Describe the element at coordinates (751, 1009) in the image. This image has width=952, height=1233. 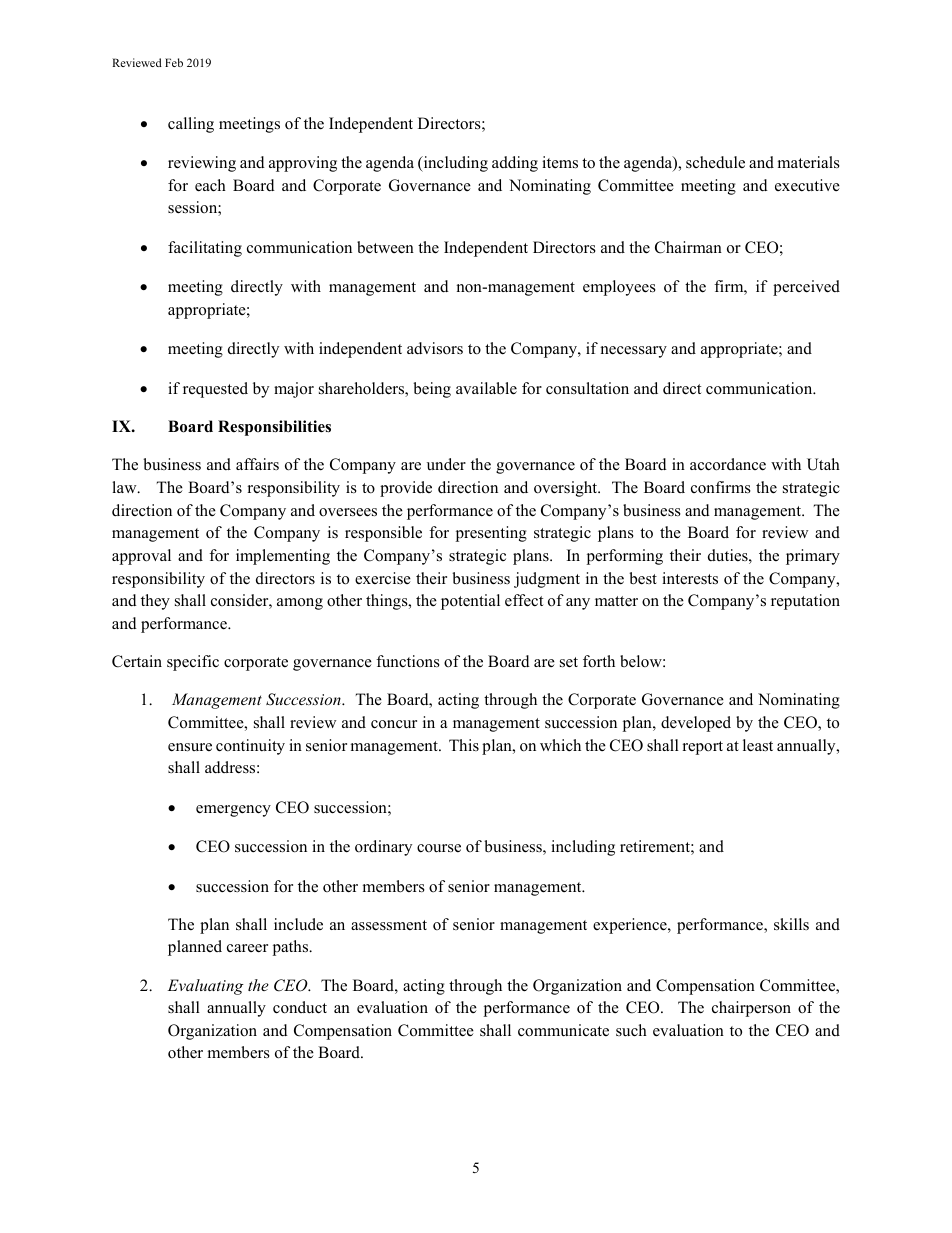
I see `chairperson` at that location.
